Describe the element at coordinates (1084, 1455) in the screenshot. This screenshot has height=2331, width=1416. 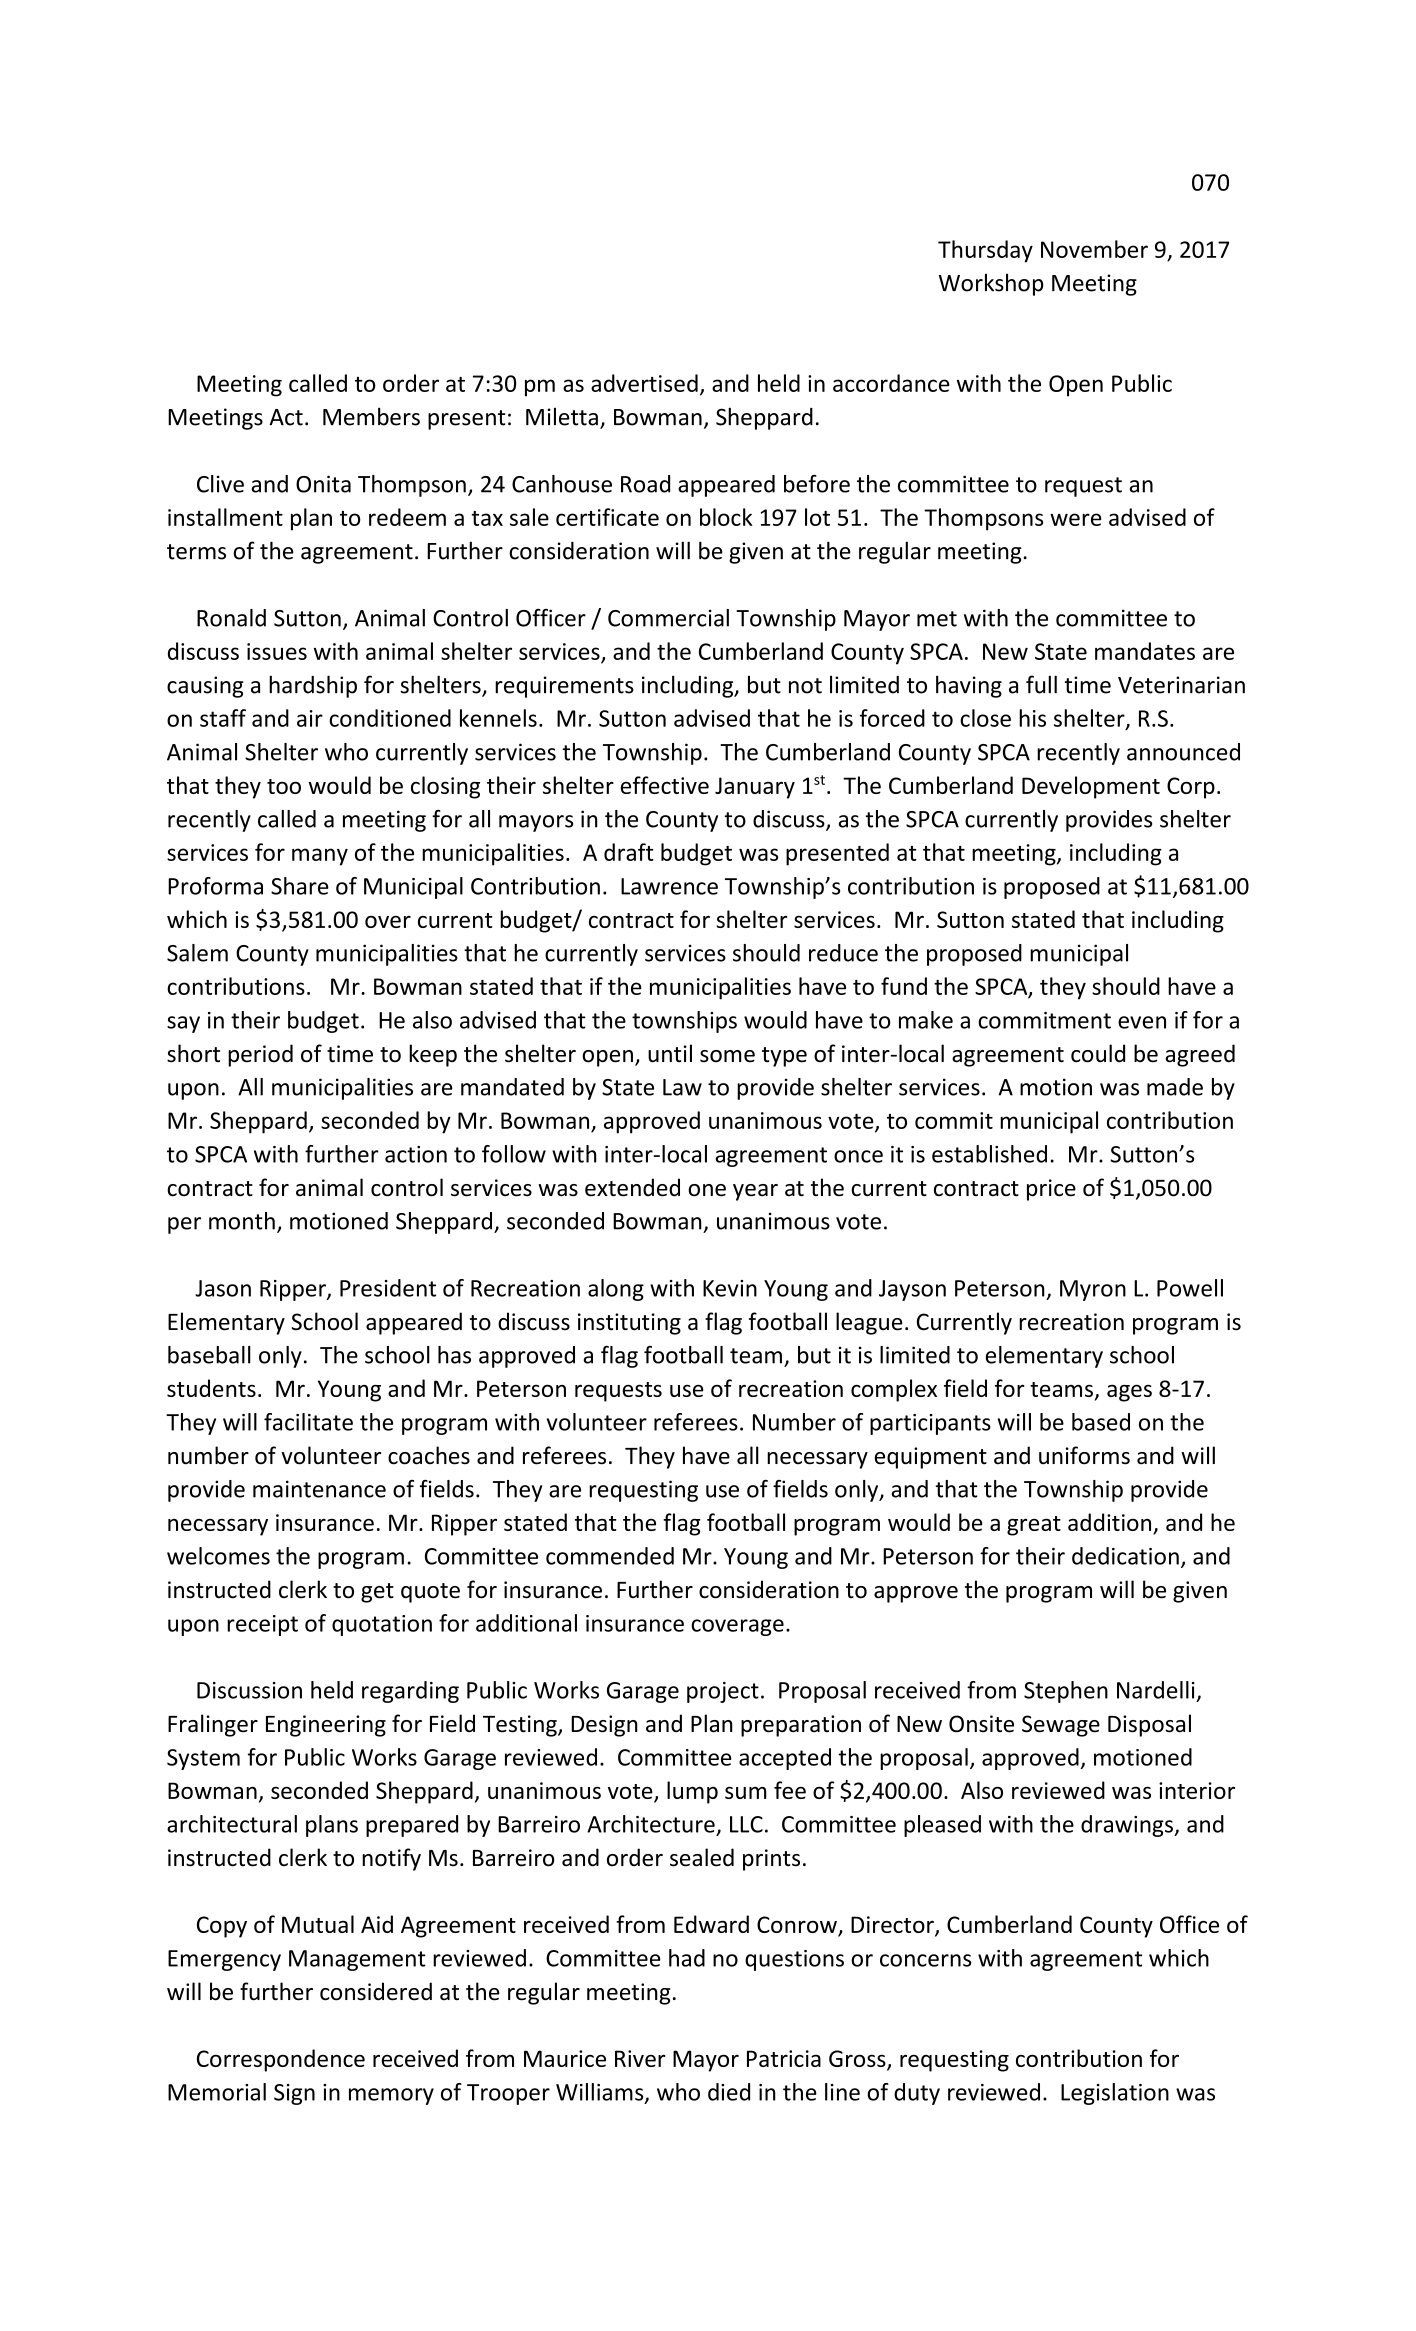
I see `uniforms` at that location.
